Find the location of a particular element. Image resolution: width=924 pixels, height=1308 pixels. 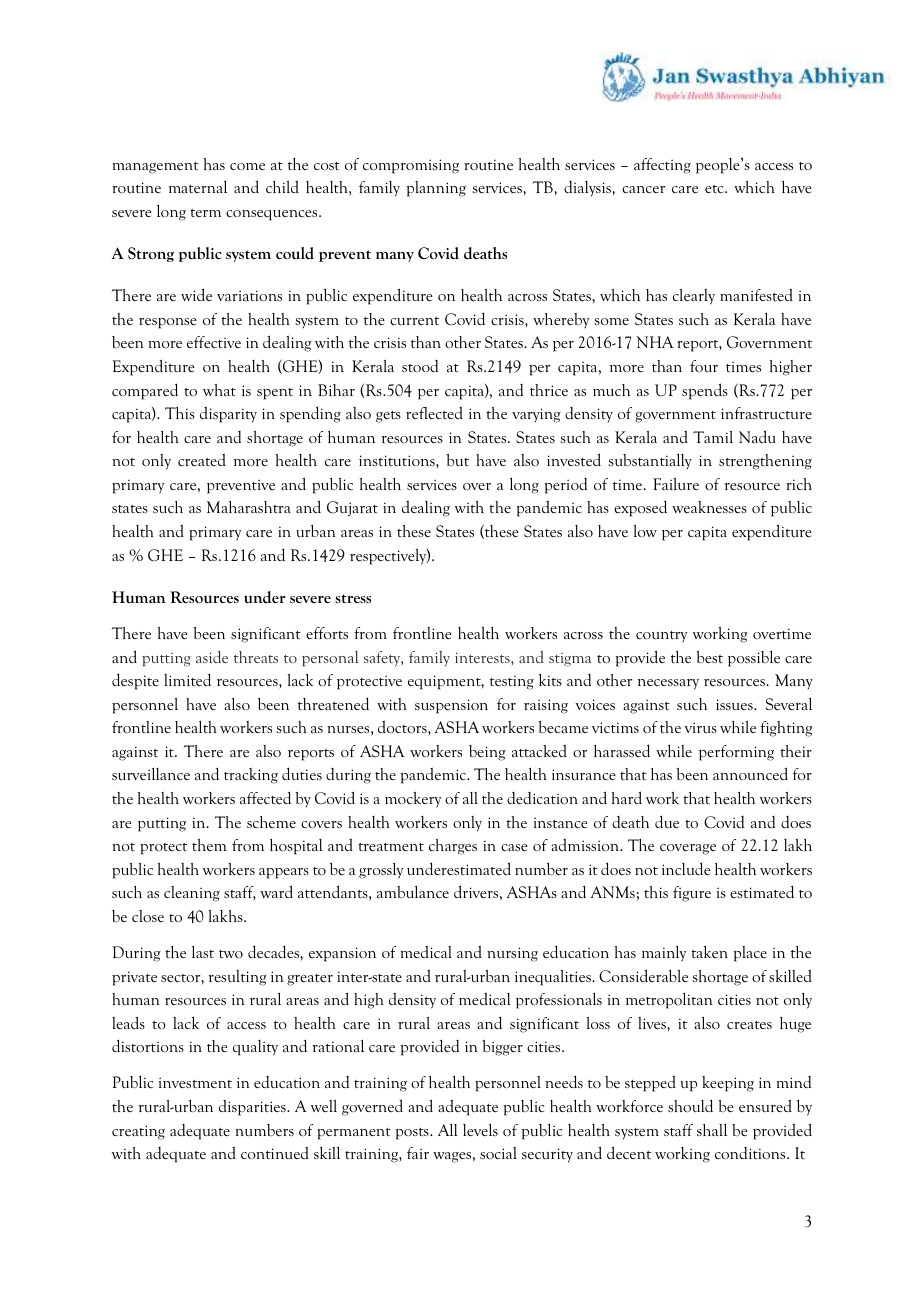

ambulance is located at coordinates (413, 892).
